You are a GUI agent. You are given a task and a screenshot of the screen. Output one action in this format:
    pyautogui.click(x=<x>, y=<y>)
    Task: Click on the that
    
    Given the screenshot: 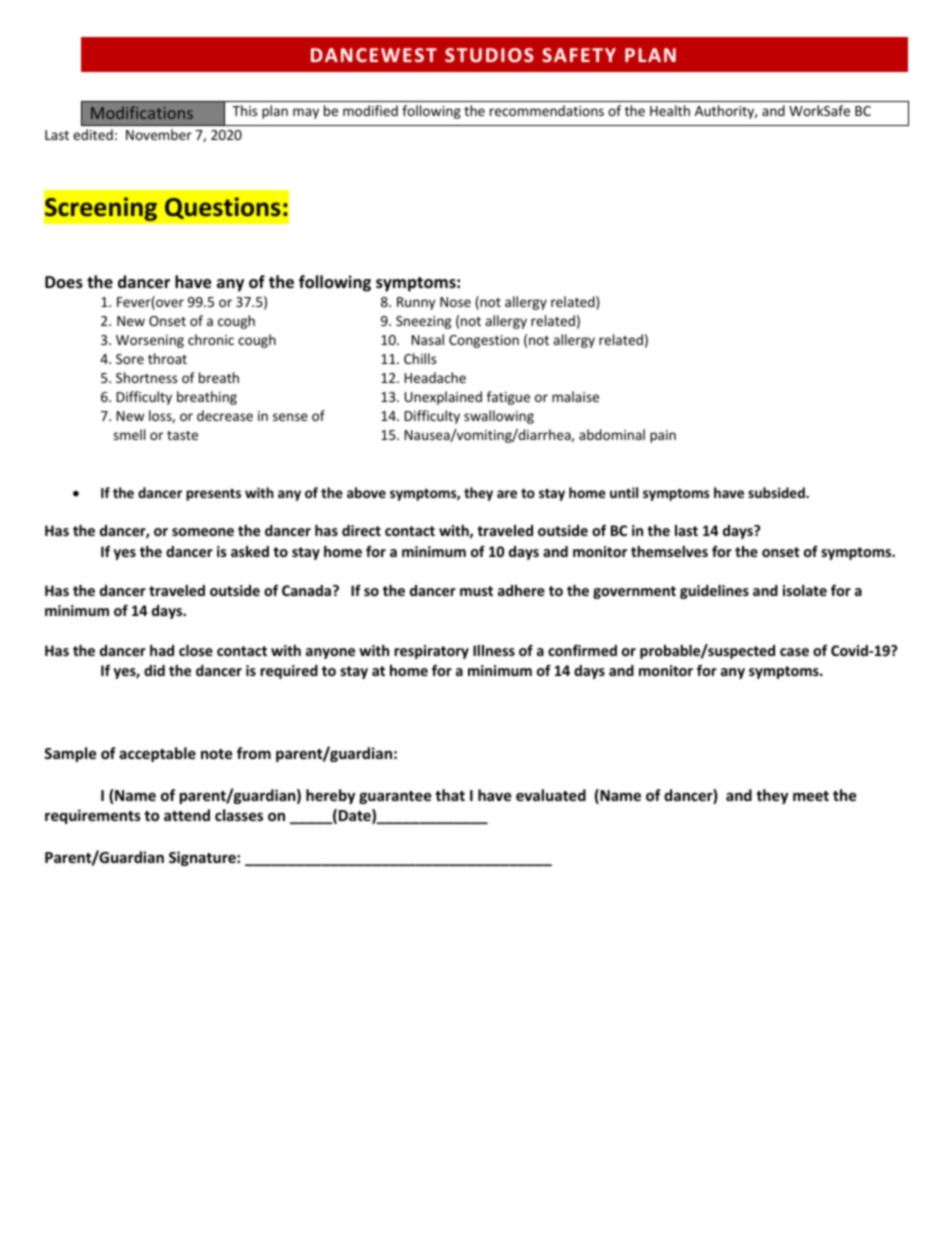 What is the action you would take?
    pyautogui.click(x=450, y=795)
